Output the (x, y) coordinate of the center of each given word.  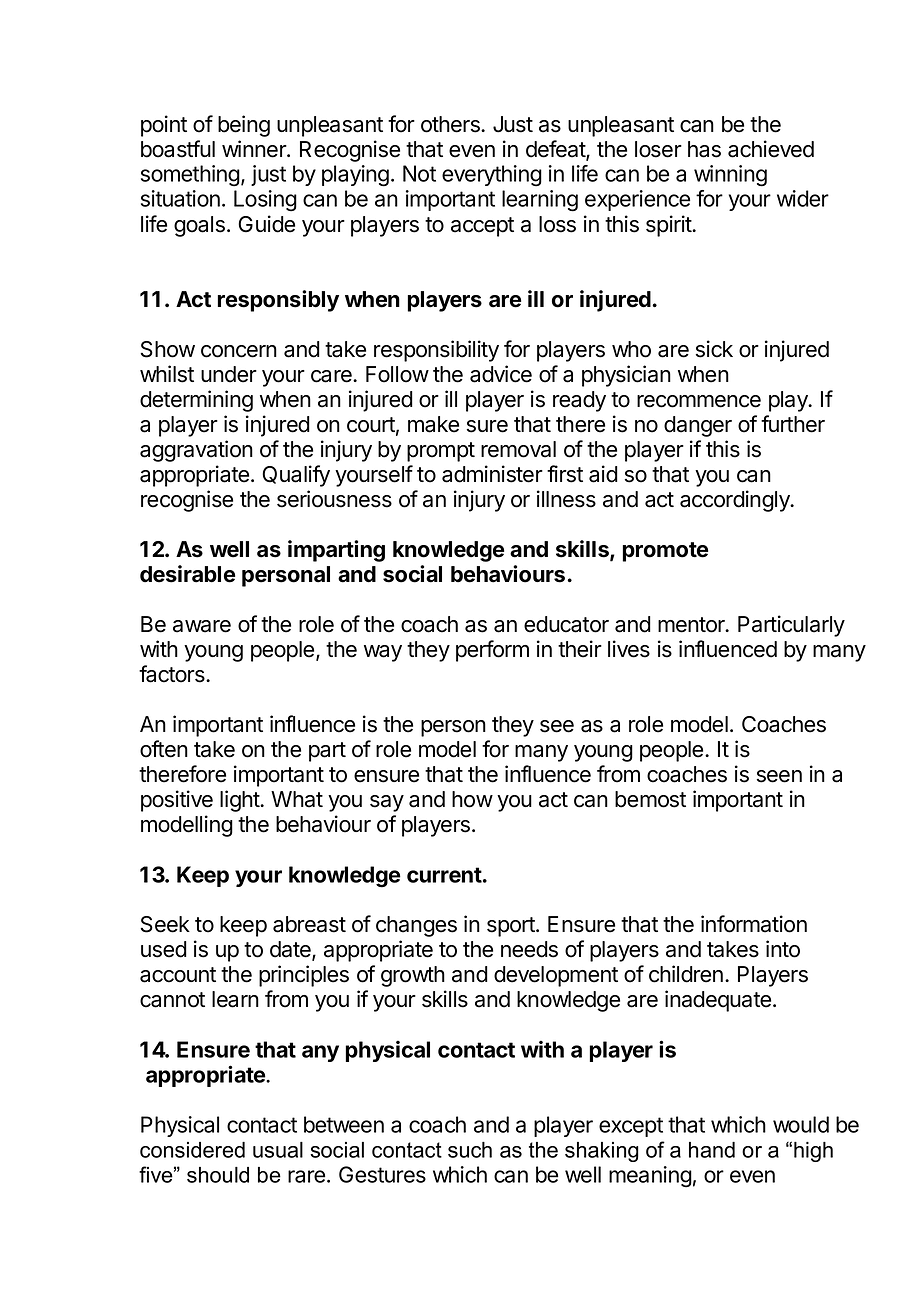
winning (730, 176)
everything (492, 176)
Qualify (296, 476)
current (444, 875)
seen (779, 776)
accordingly (736, 501)
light (240, 801)
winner (255, 149)
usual (278, 1150)
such (470, 1150)
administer (492, 474)
